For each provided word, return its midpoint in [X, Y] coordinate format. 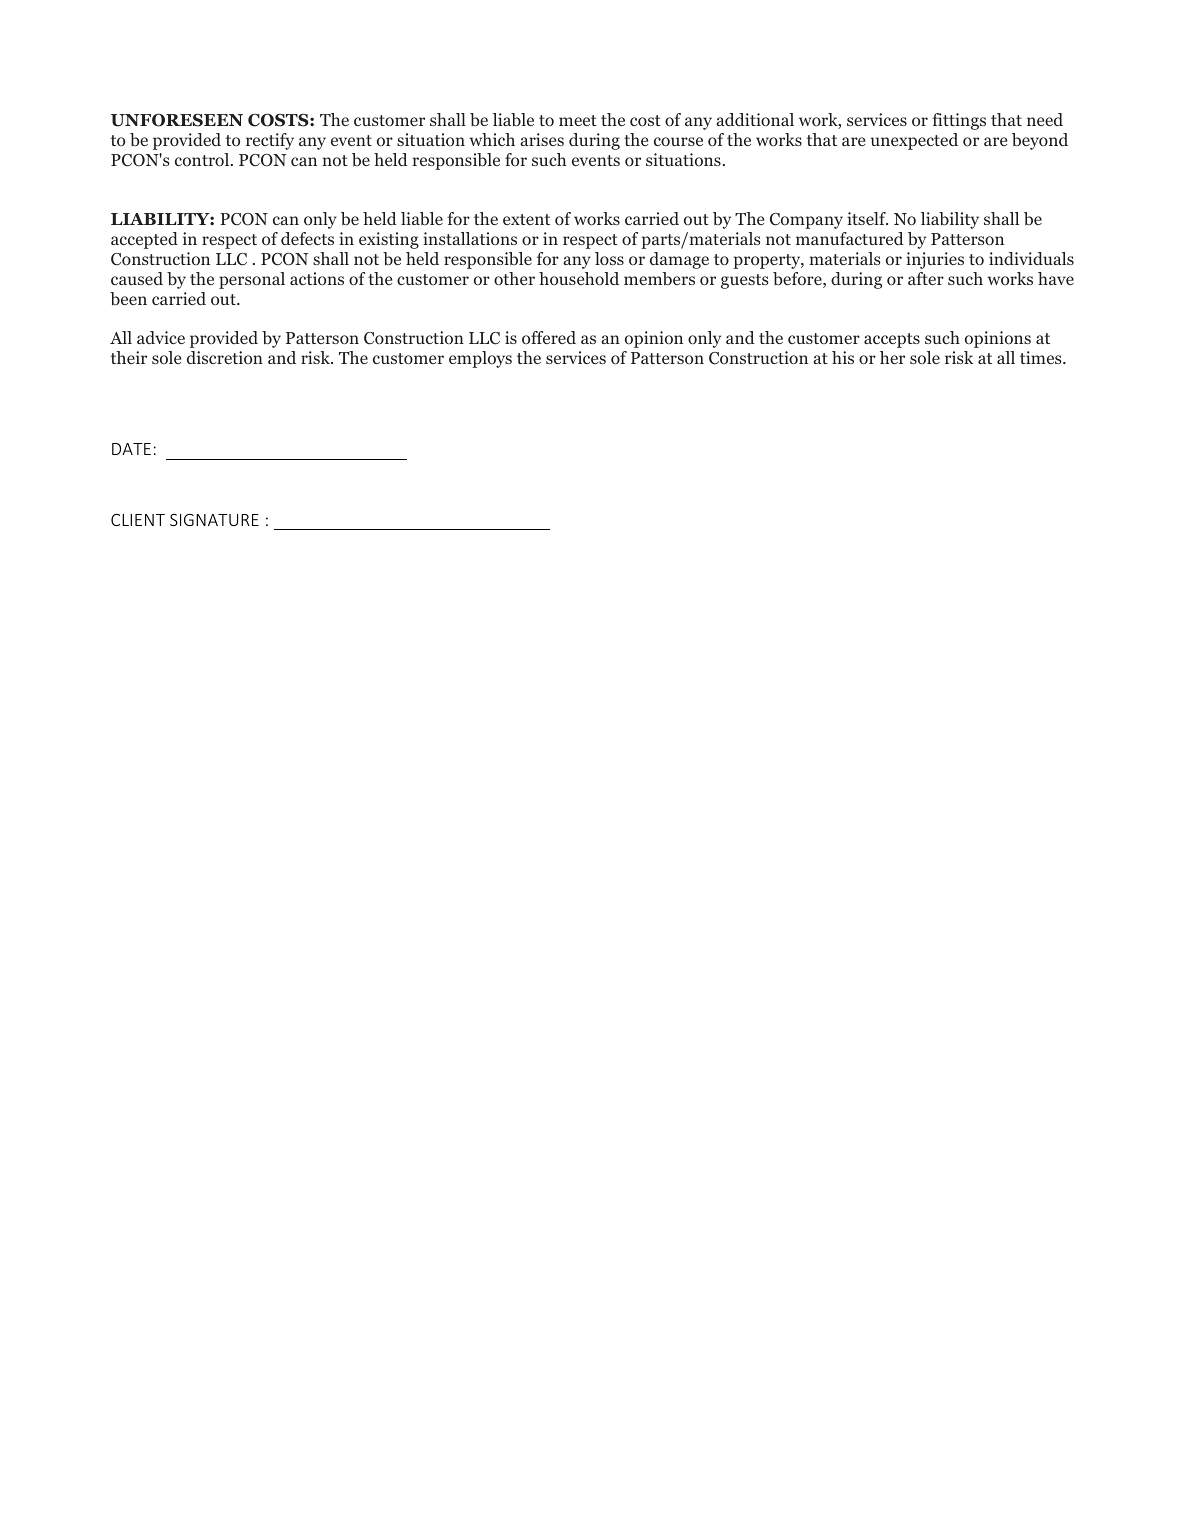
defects [307, 238]
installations [470, 238]
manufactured [850, 238]
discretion [225, 357]
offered [549, 337]
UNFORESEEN [177, 120]
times [1042, 357]
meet [578, 120]
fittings [959, 121]
